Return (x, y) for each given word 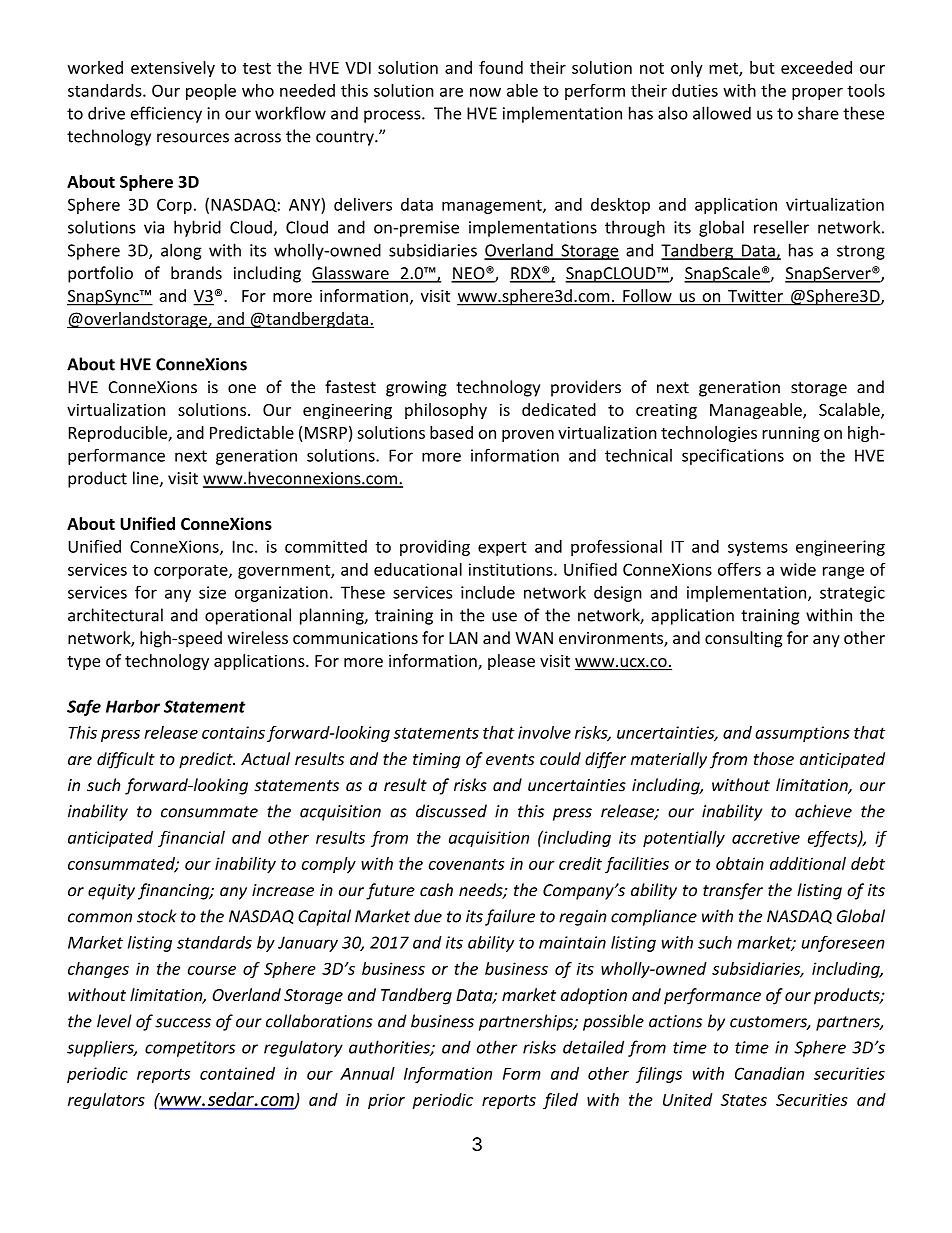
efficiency (166, 114)
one (242, 389)
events (510, 759)
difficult (126, 760)
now (485, 92)
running (791, 434)
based (451, 432)
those (774, 758)
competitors (190, 1049)
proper (817, 93)
